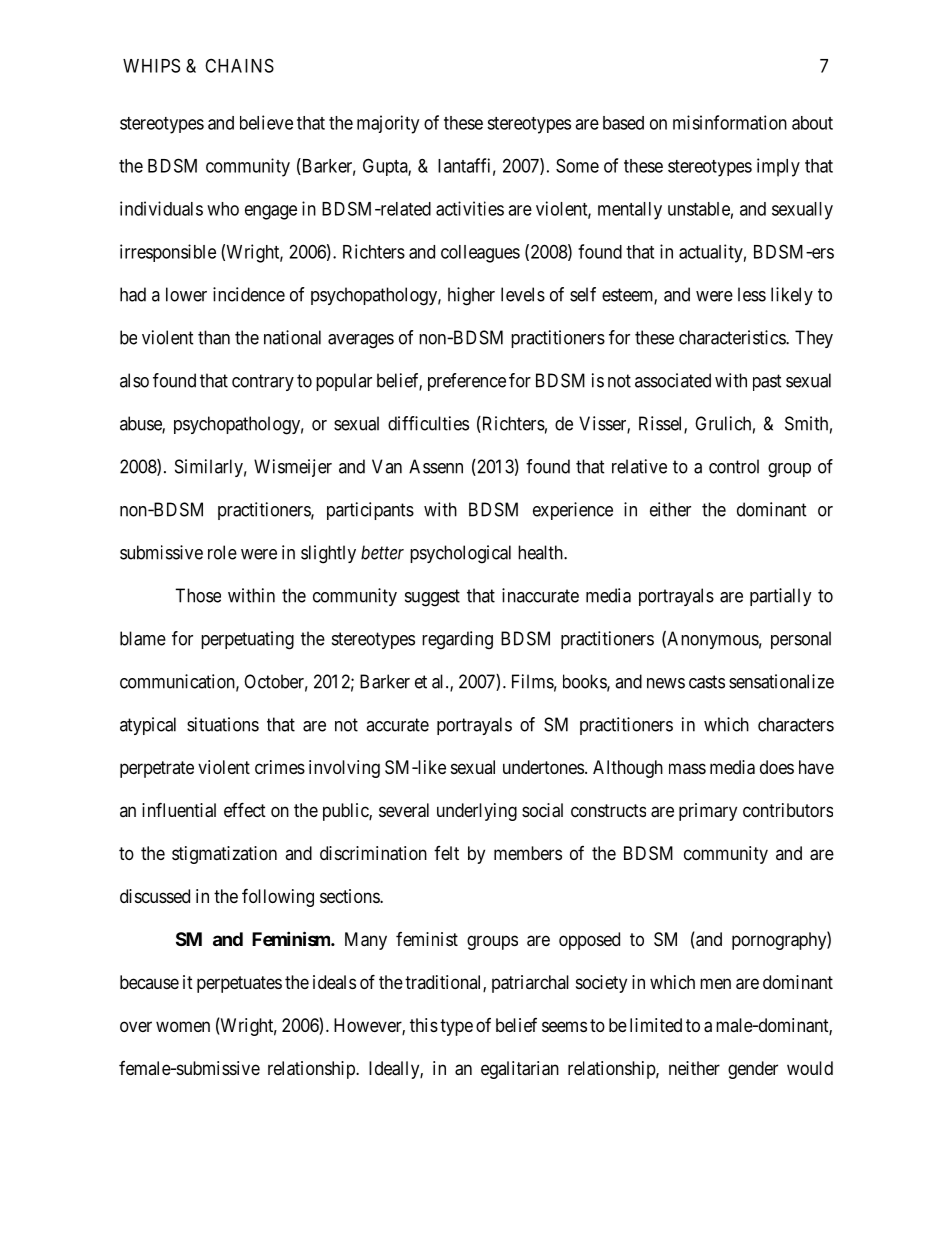  Describe the element at coordinates (245, 809) in the image. I see `effect` at that location.
